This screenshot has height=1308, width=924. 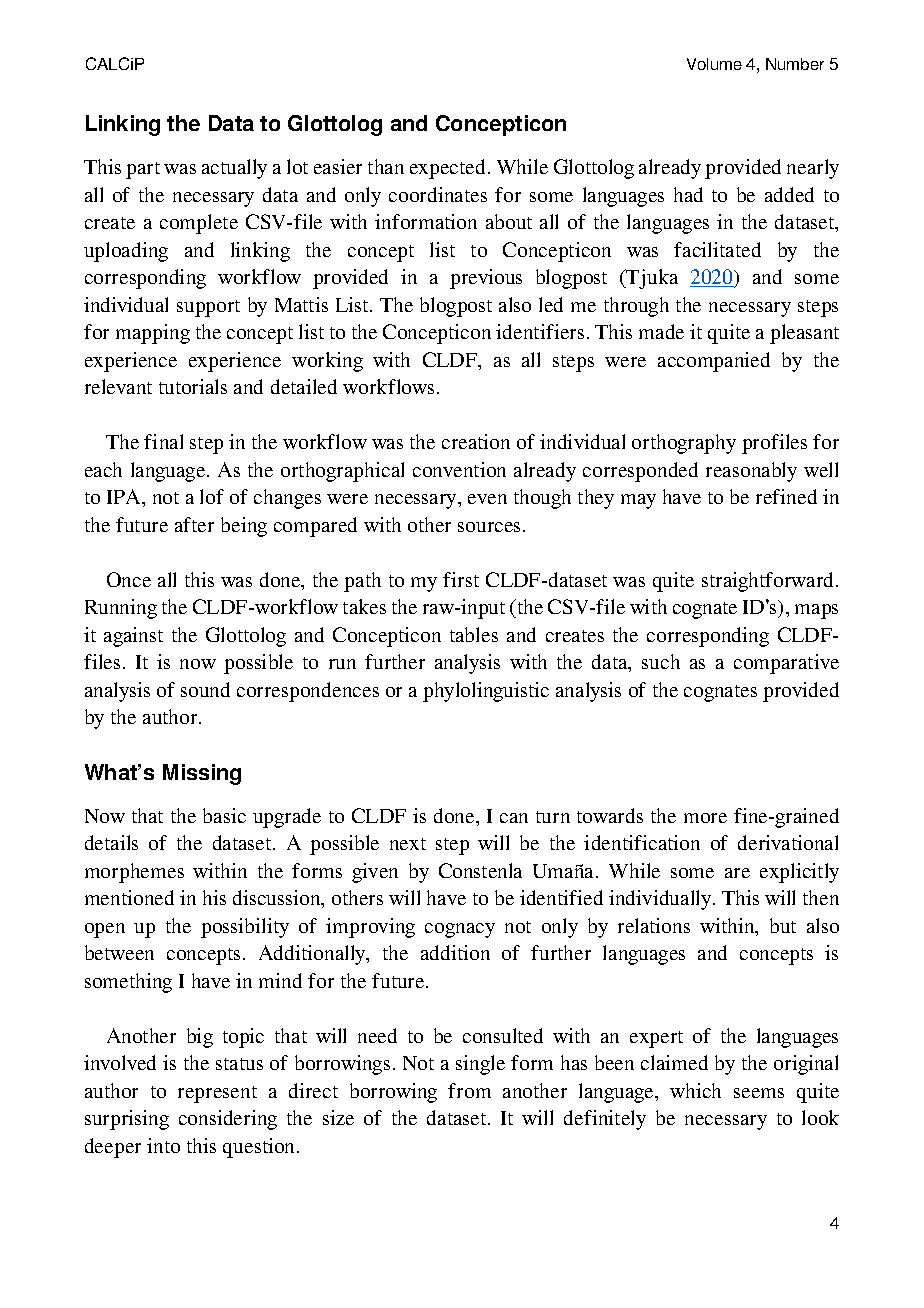 What do you see at coordinates (759, 1093) in the screenshot?
I see `seems` at bounding box center [759, 1093].
